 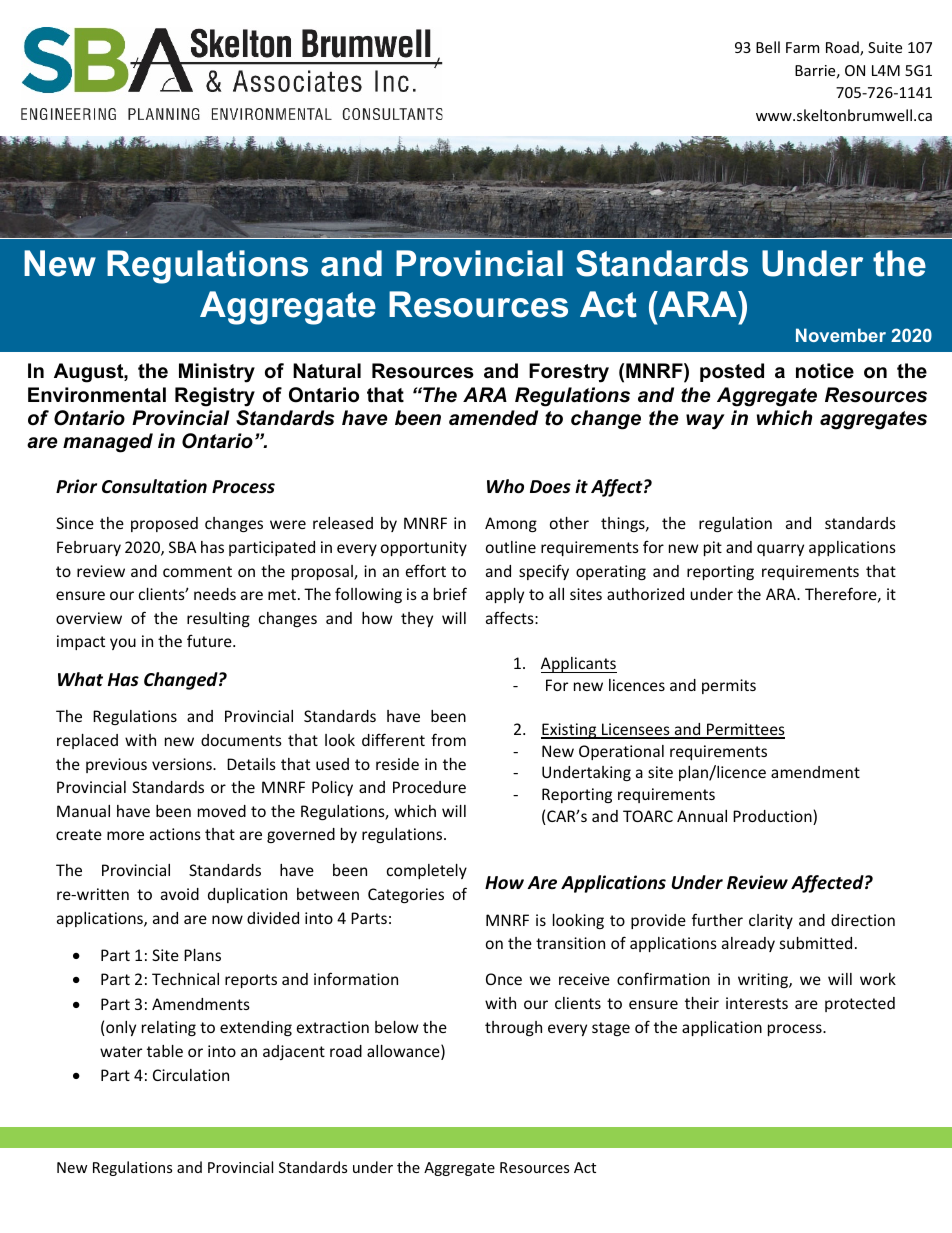 What do you see at coordinates (183, 764) in the image?
I see `versions` at bounding box center [183, 764].
